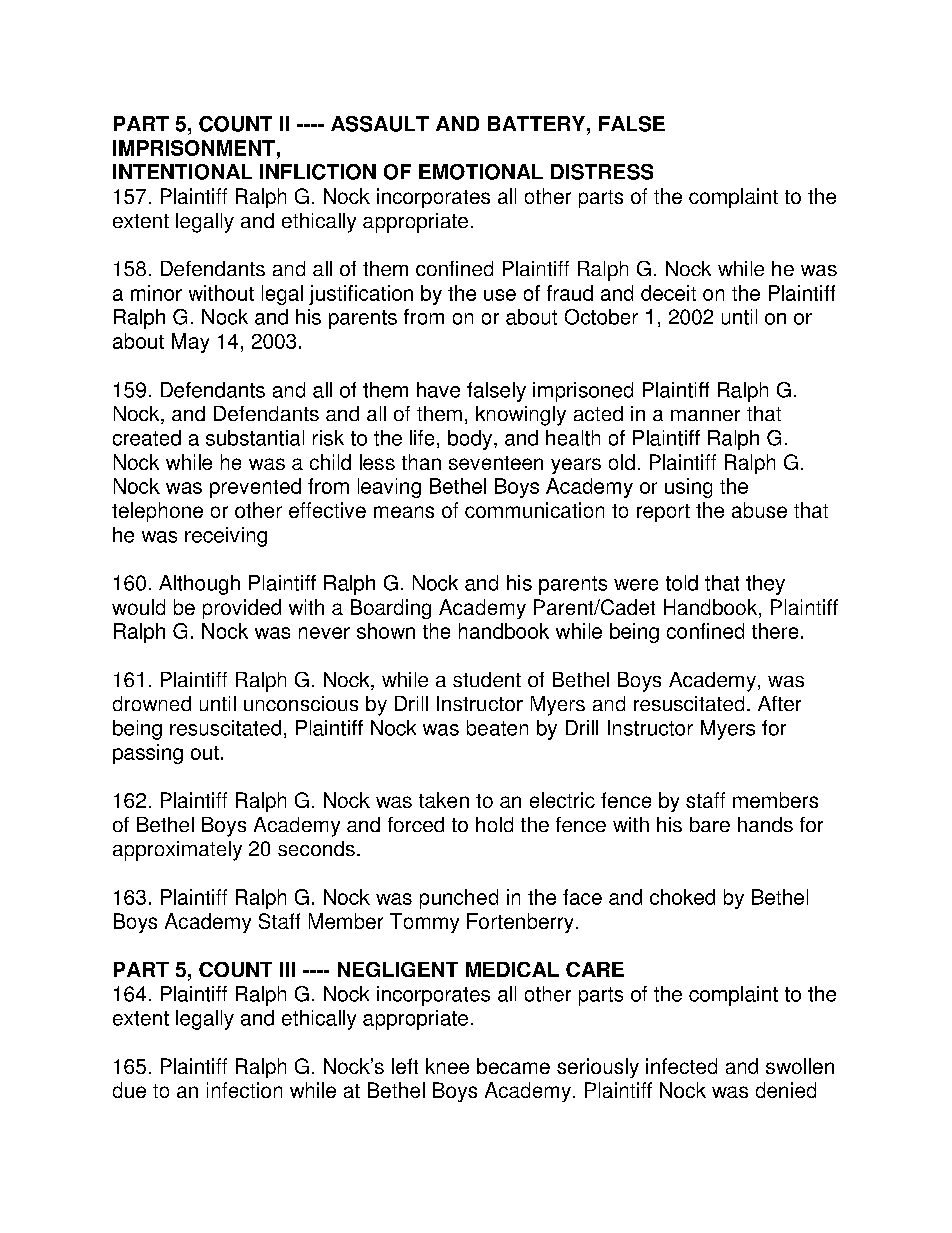  I want to click on EMOTIONAL, so click(481, 172).
